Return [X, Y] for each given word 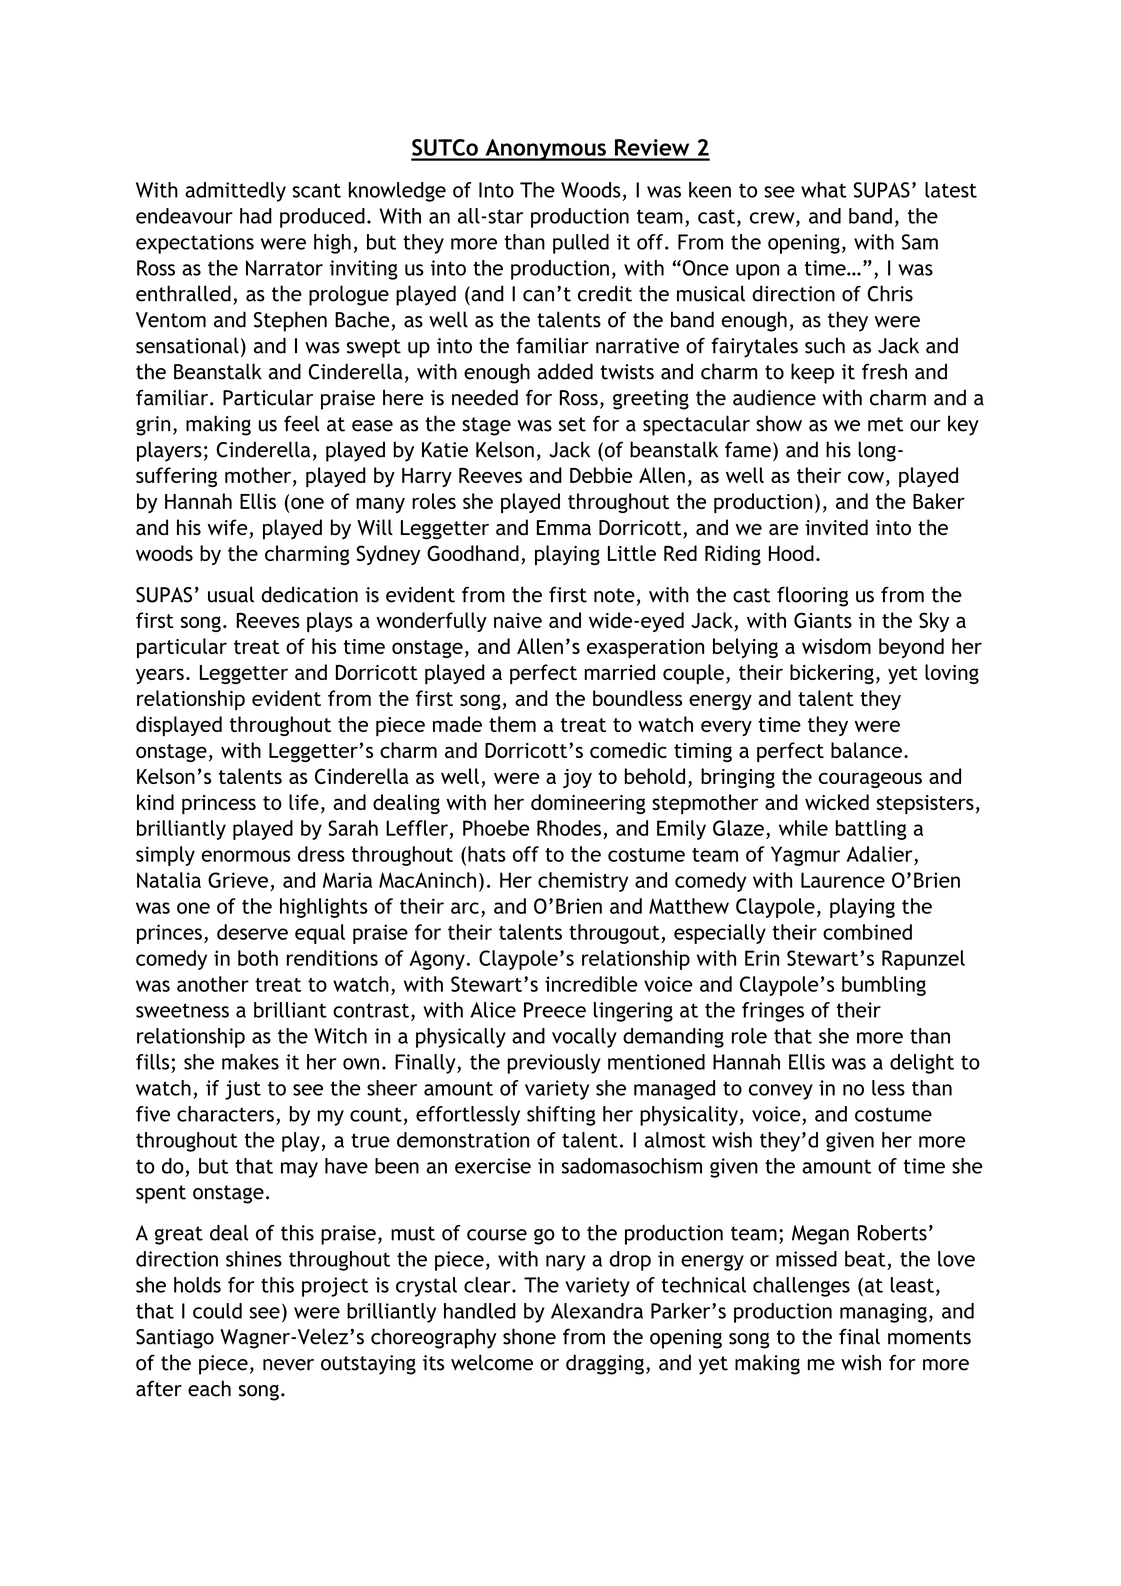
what [824, 190]
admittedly [235, 192]
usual [231, 594]
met [886, 424]
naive [518, 620]
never [288, 1365]
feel [302, 423]
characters [225, 1114]
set [572, 424]
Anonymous [545, 150]
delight [922, 1064]
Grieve [238, 880]
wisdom [836, 646]
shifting [561, 1116]
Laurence [843, 880]
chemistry [583, 882]
